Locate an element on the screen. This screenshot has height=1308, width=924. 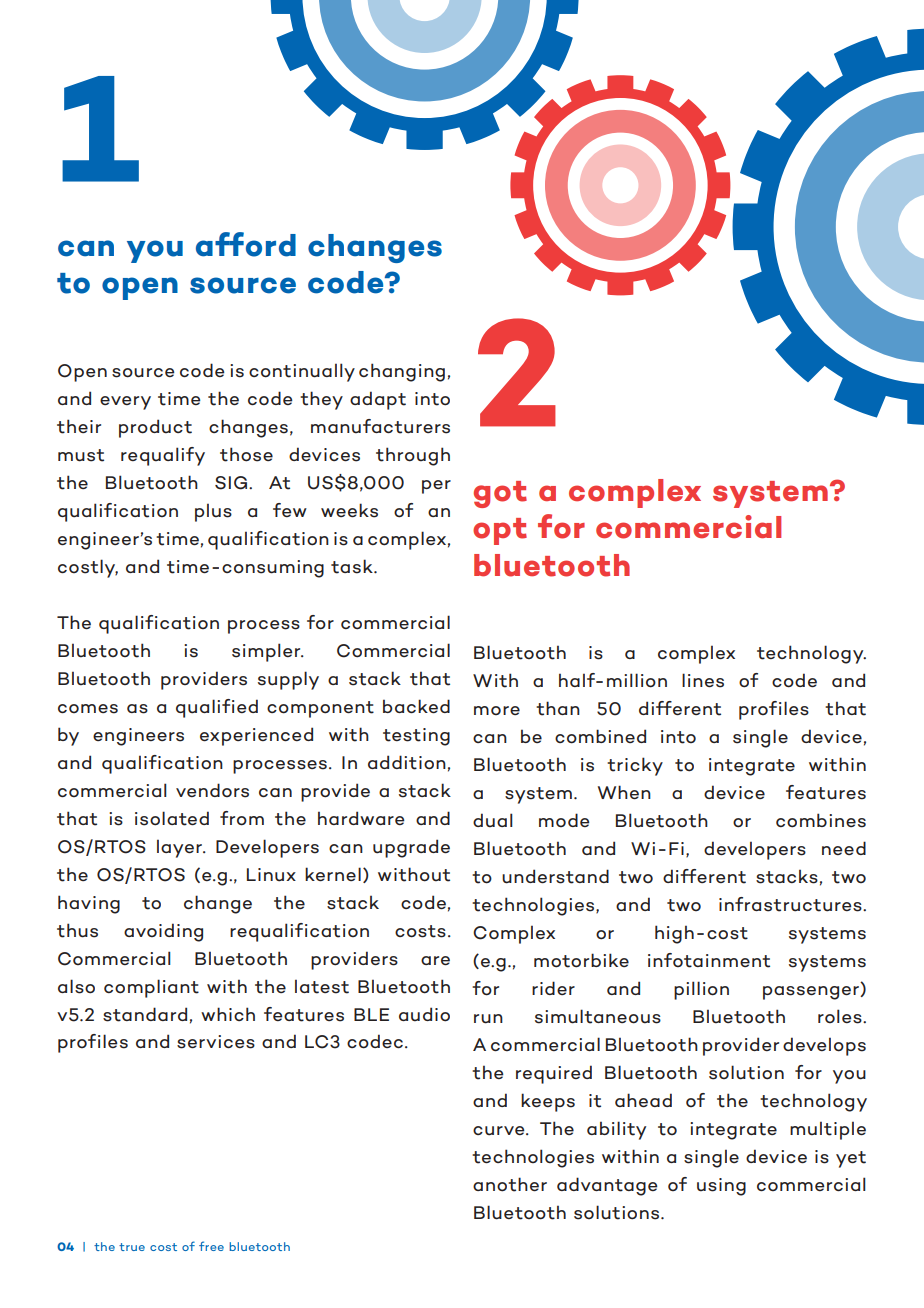
dual is located at coordinates (493, 820).
